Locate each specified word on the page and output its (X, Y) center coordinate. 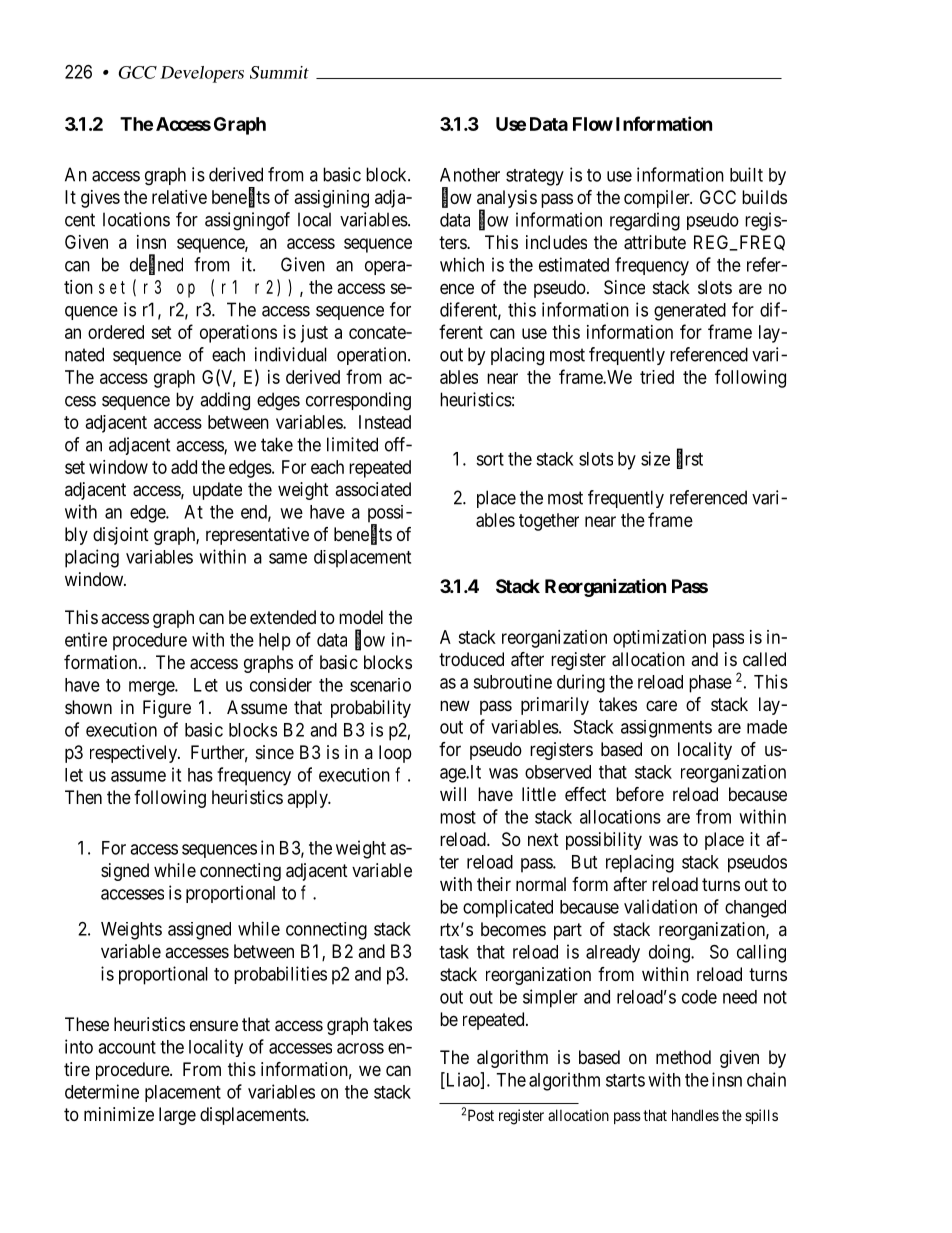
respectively (135, 754)
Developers (202, 74)
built (746, 174)
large (177, 1116)
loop (395, 754)
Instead (385, 422)
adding (225, 401)
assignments (666, 729)
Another (470, 175)
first (690, 459)
